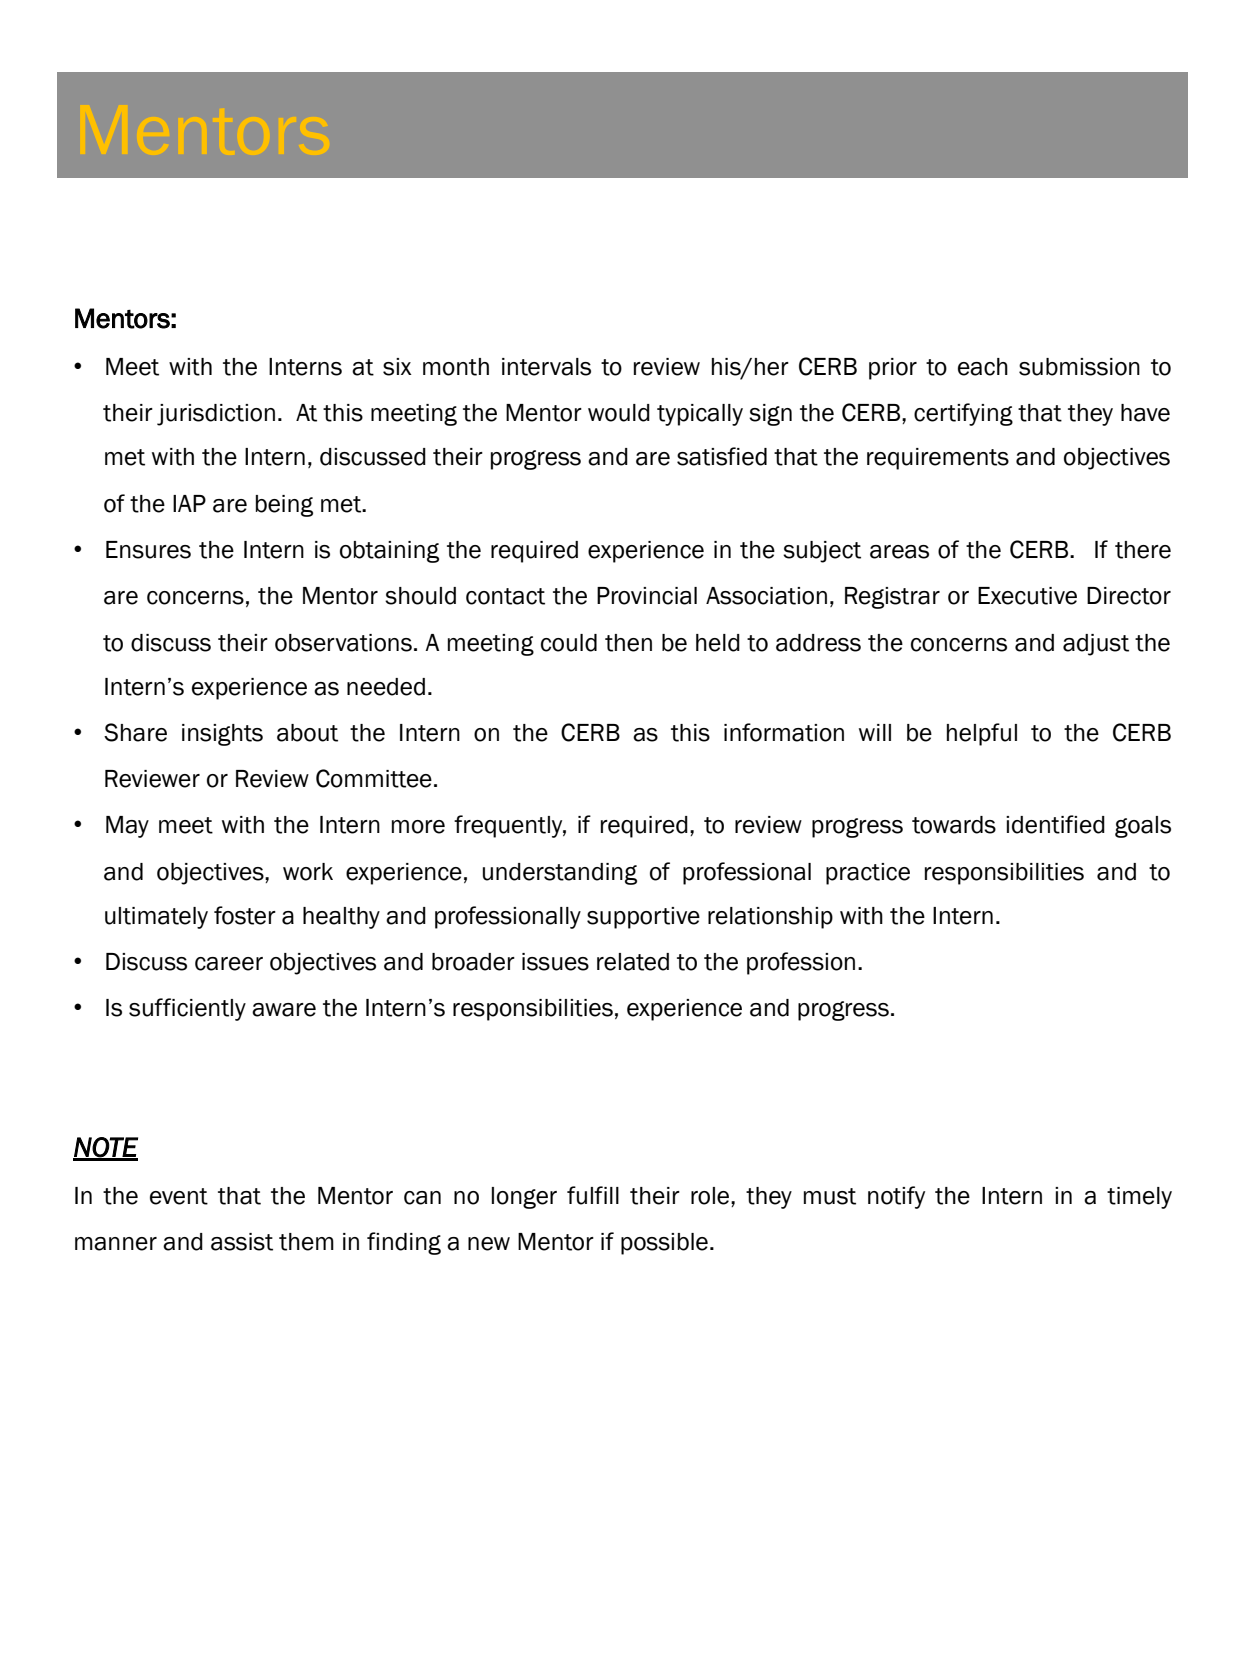 Image resolution: width=1250 pixels, height=1667 pixels. I want to click on May, so click(127, 827).
